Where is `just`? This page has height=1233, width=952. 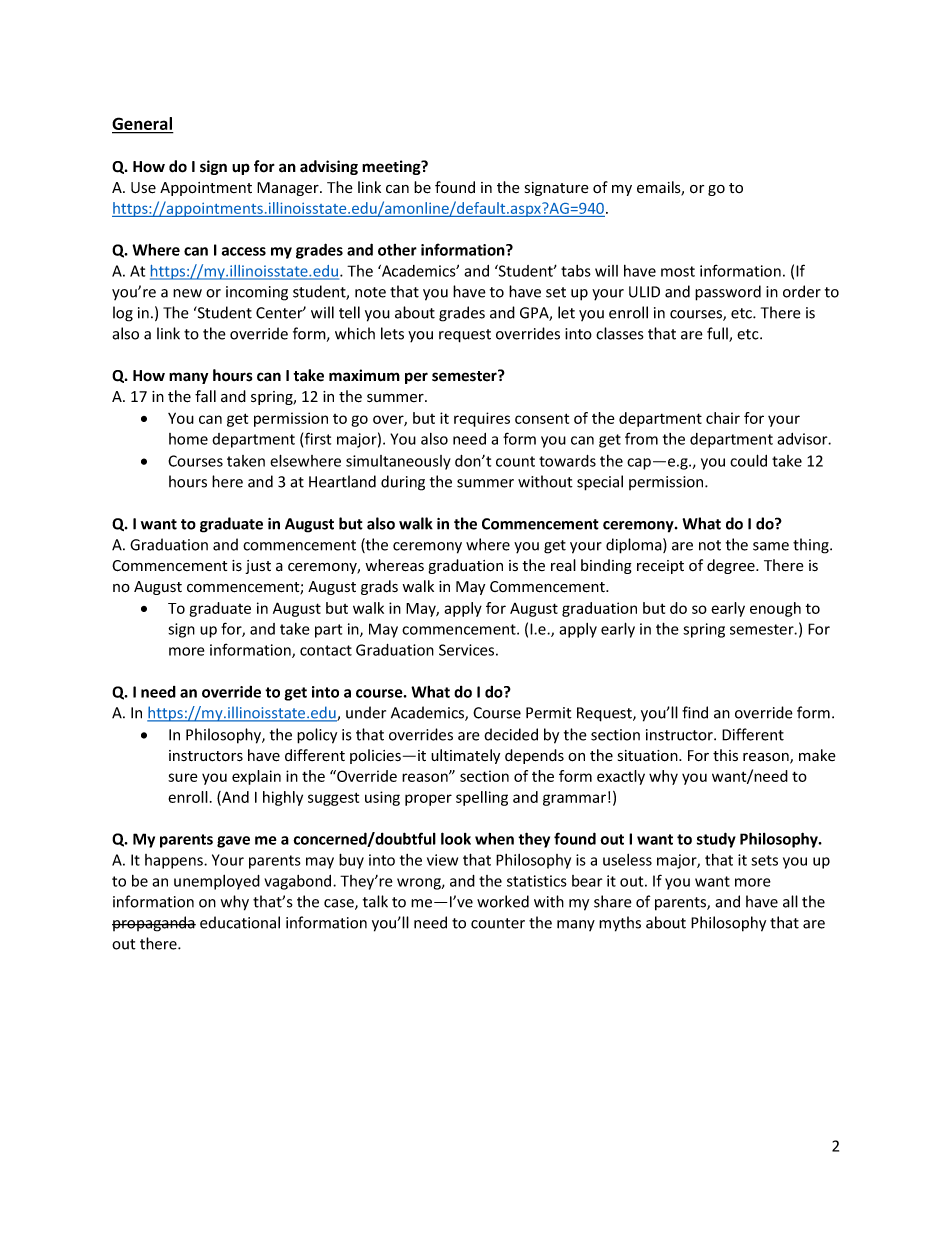 just is located at coordinates (258, 567).
